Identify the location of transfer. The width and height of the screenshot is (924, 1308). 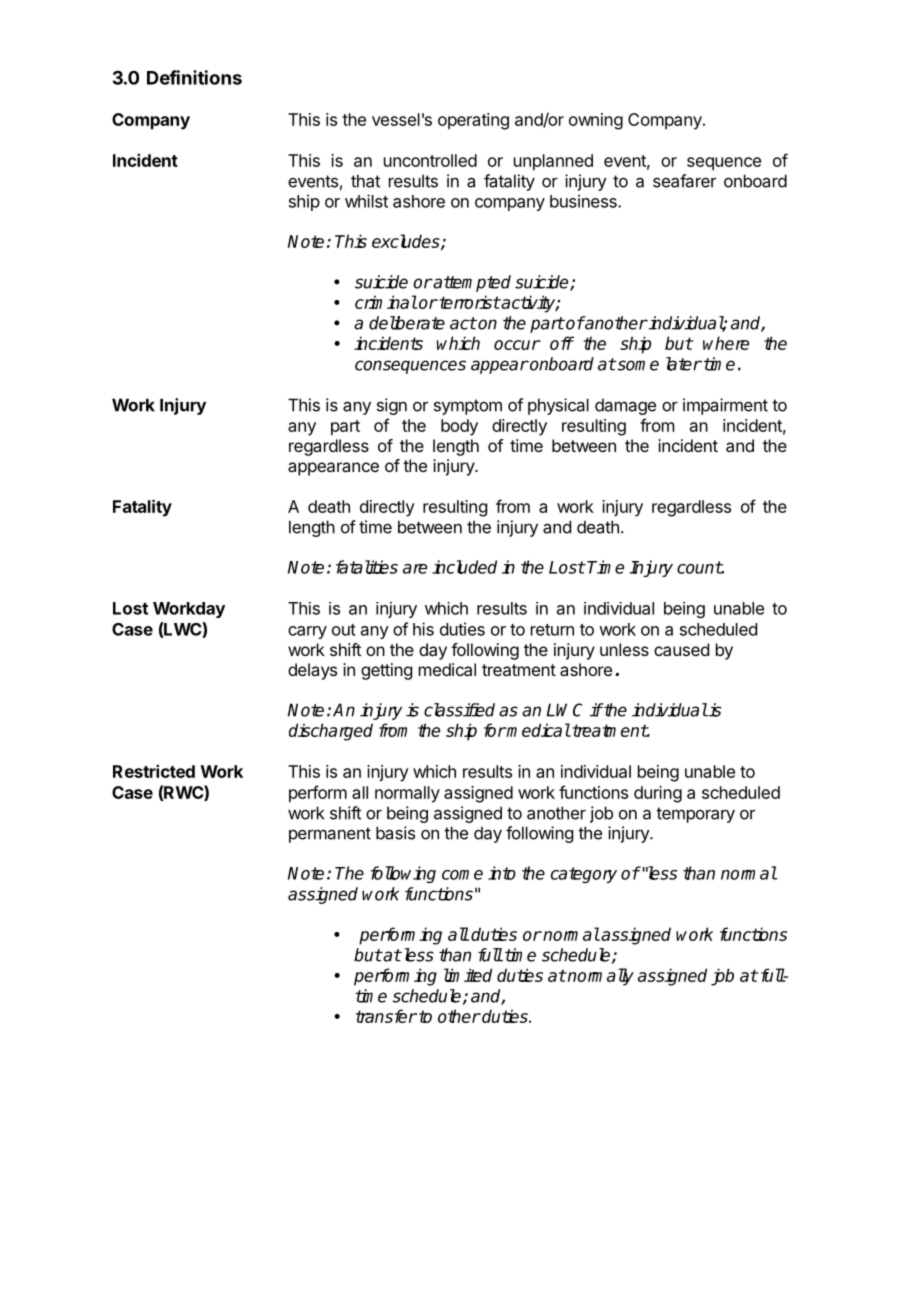
(386, 1016).
